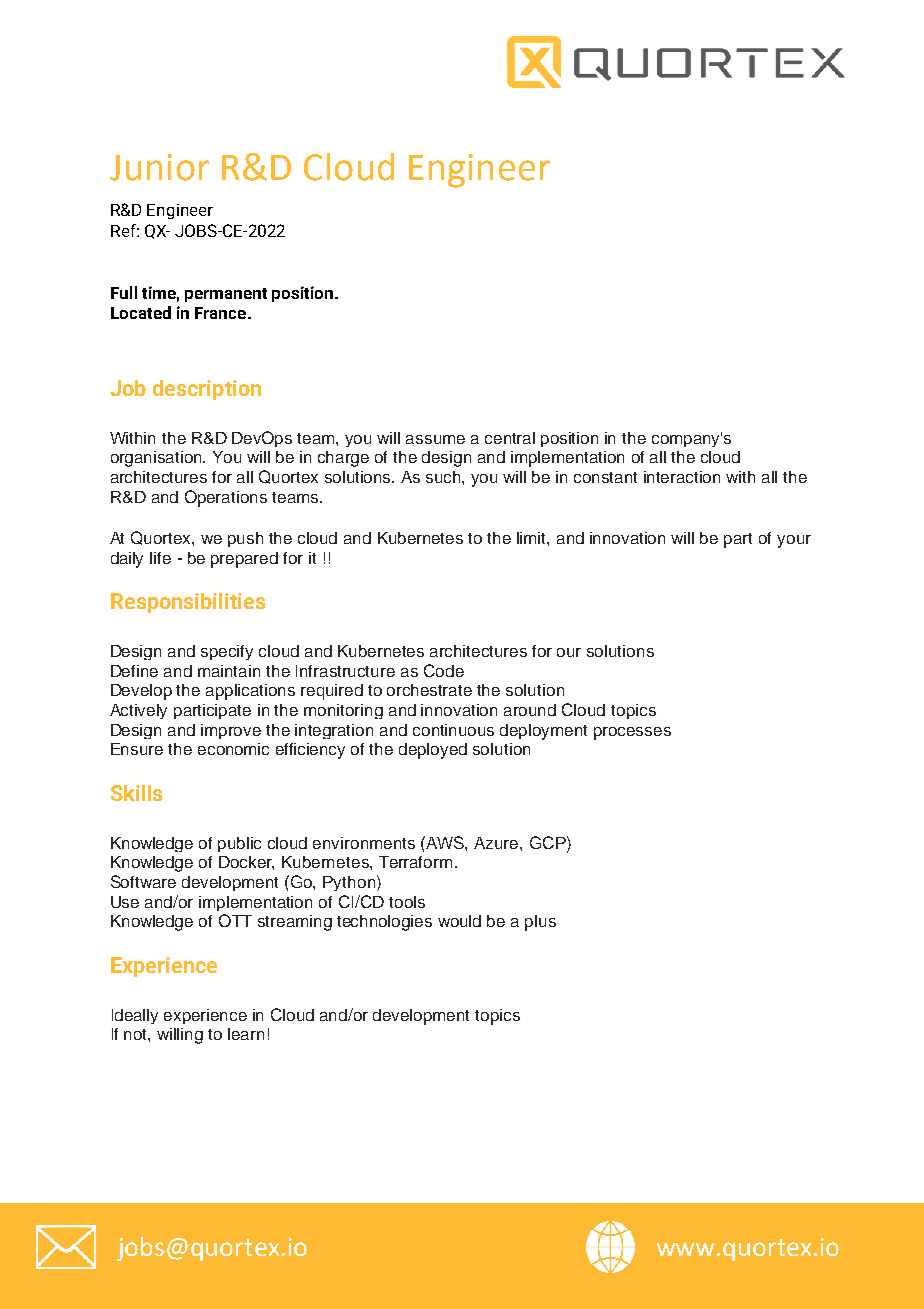  Describe the element at coordinates (229, 671) in the screenshot. I see `maintain` at that location.
